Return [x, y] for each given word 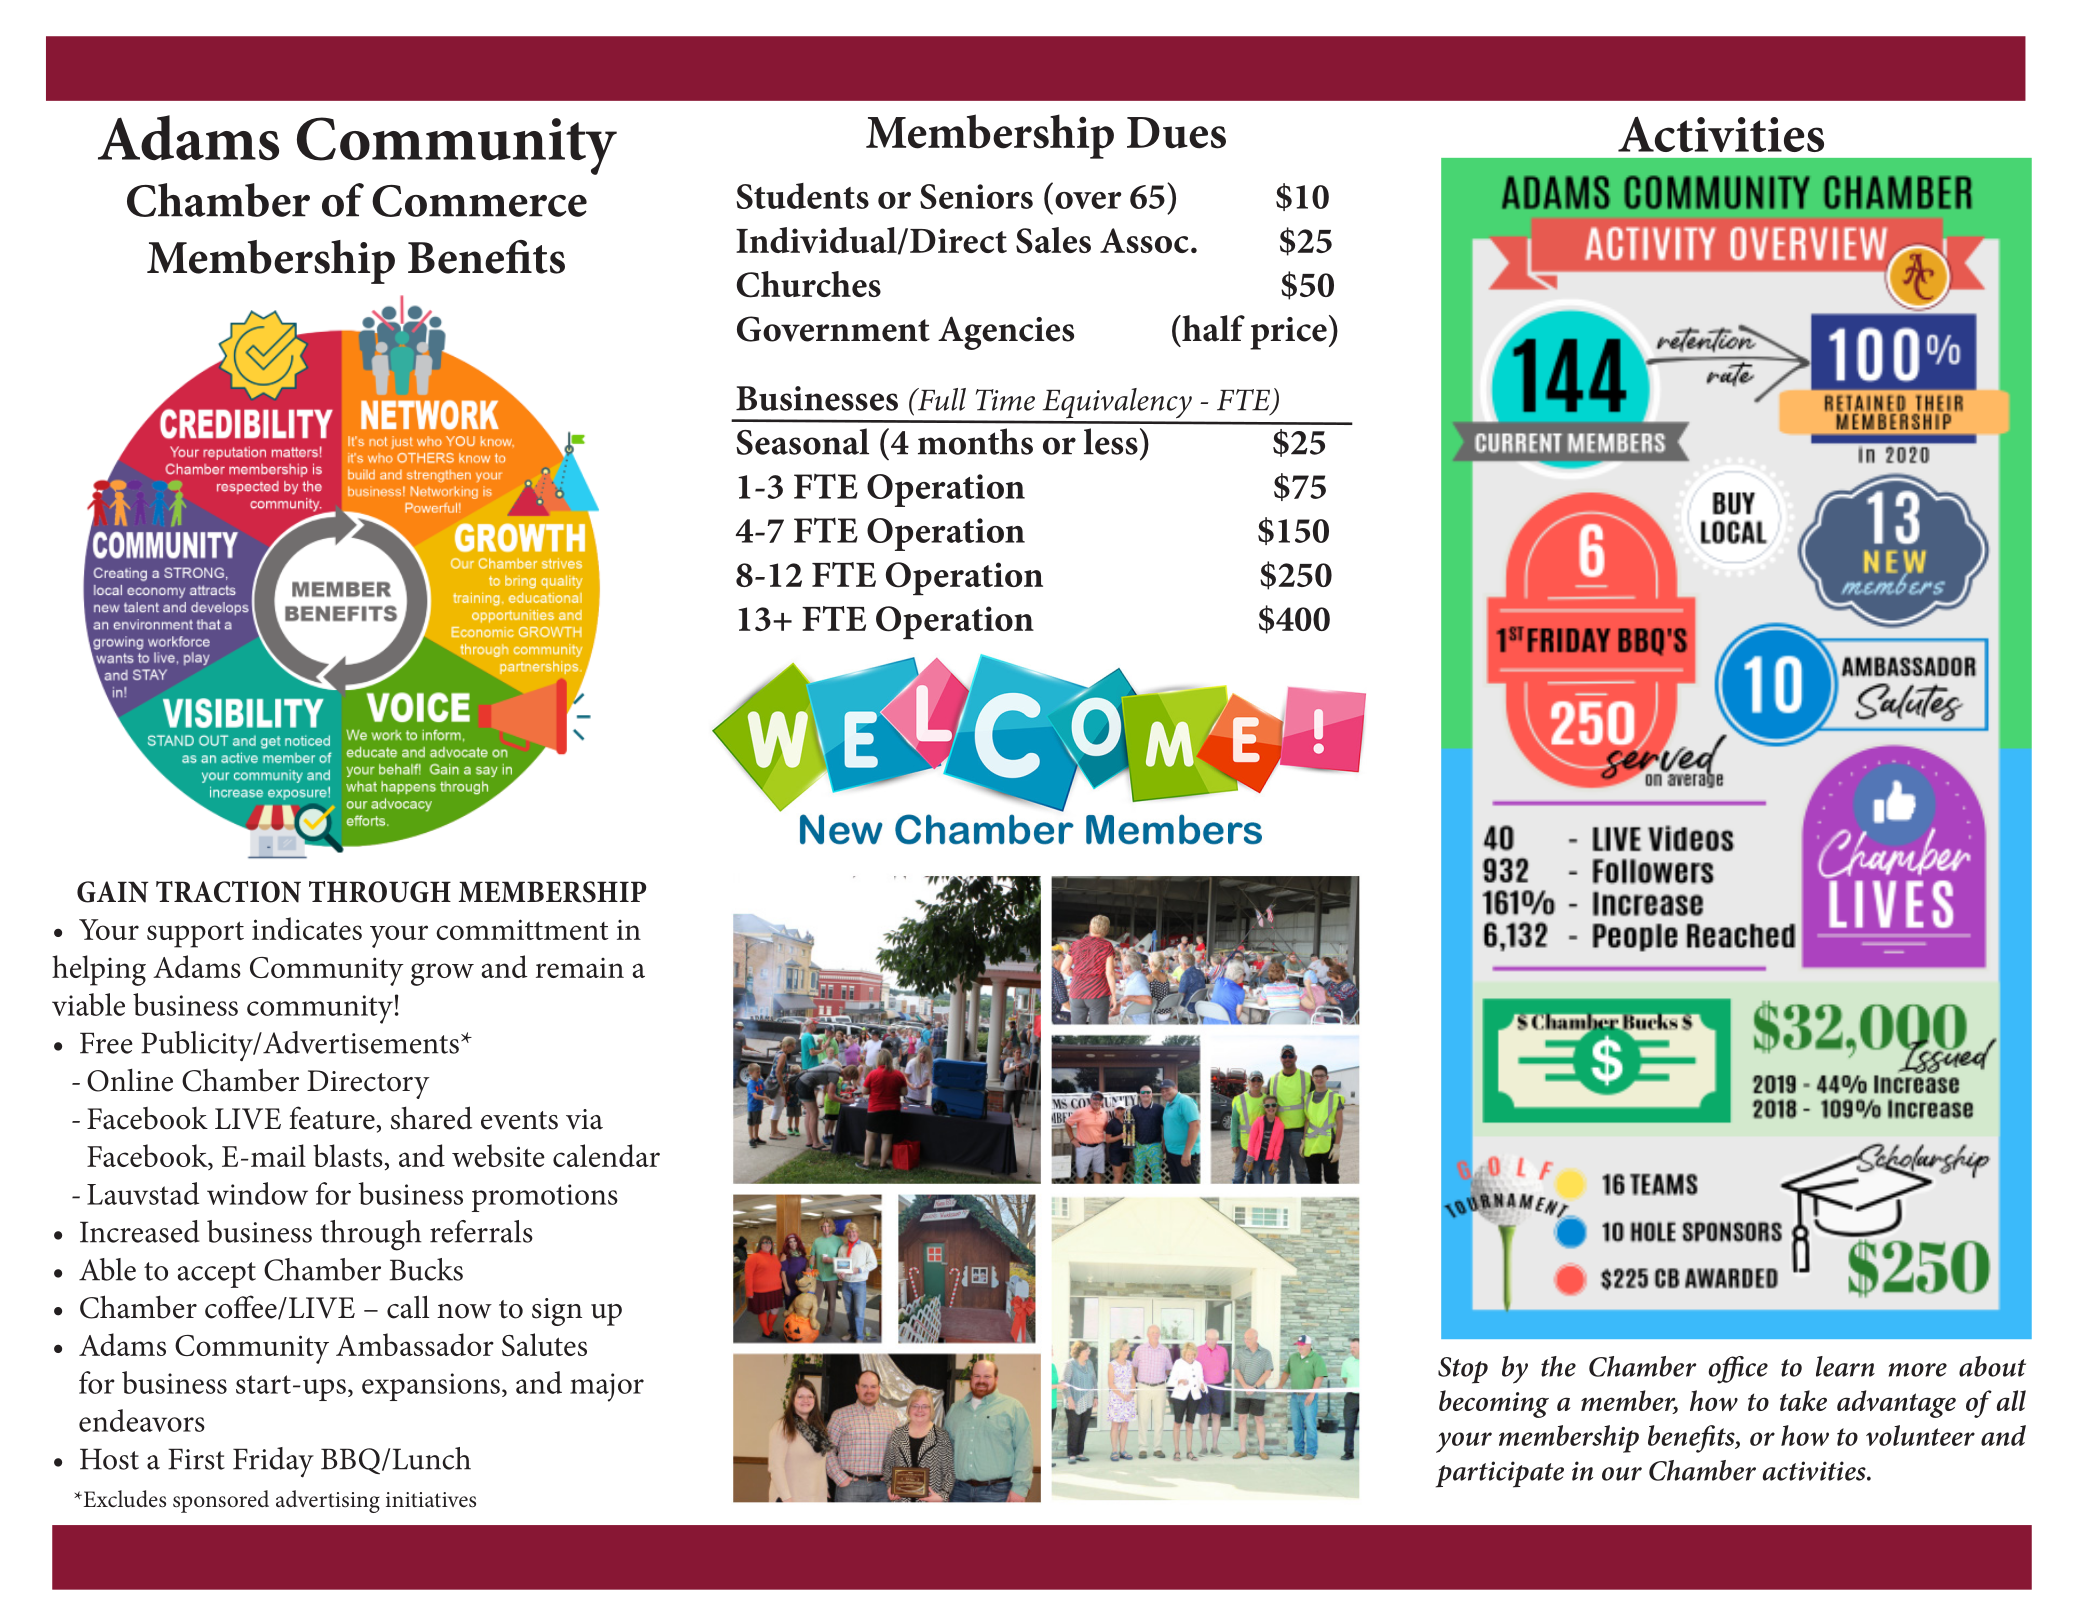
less [1111, 441]
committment [522, 929]
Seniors [976, 196]
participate [1500, 1474]
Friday [273, 1462]
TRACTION [228, 892]
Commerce [479, 201]
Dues [1176, 133]
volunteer [1920, 1435]
